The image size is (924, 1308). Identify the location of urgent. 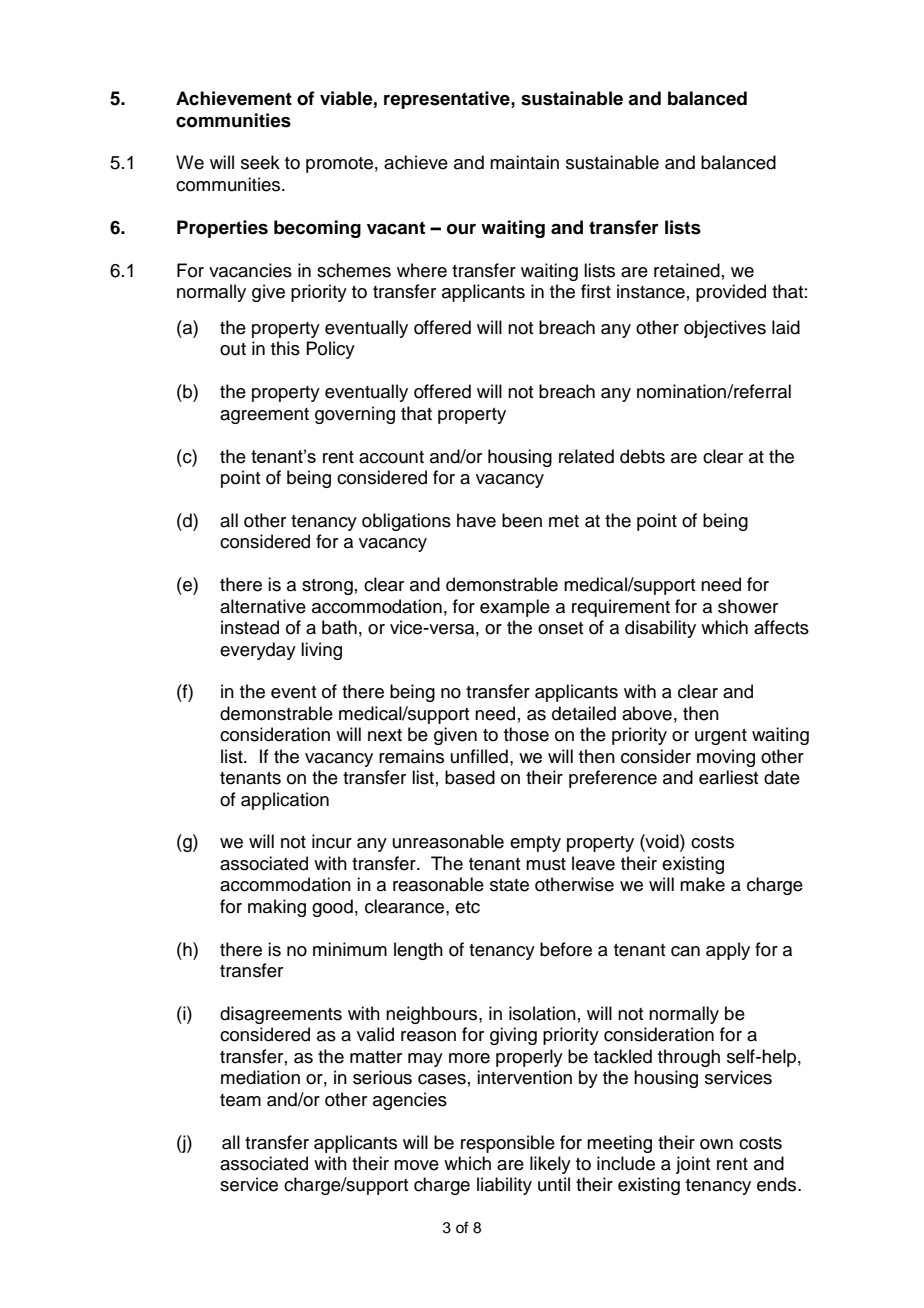
(721, 737).
